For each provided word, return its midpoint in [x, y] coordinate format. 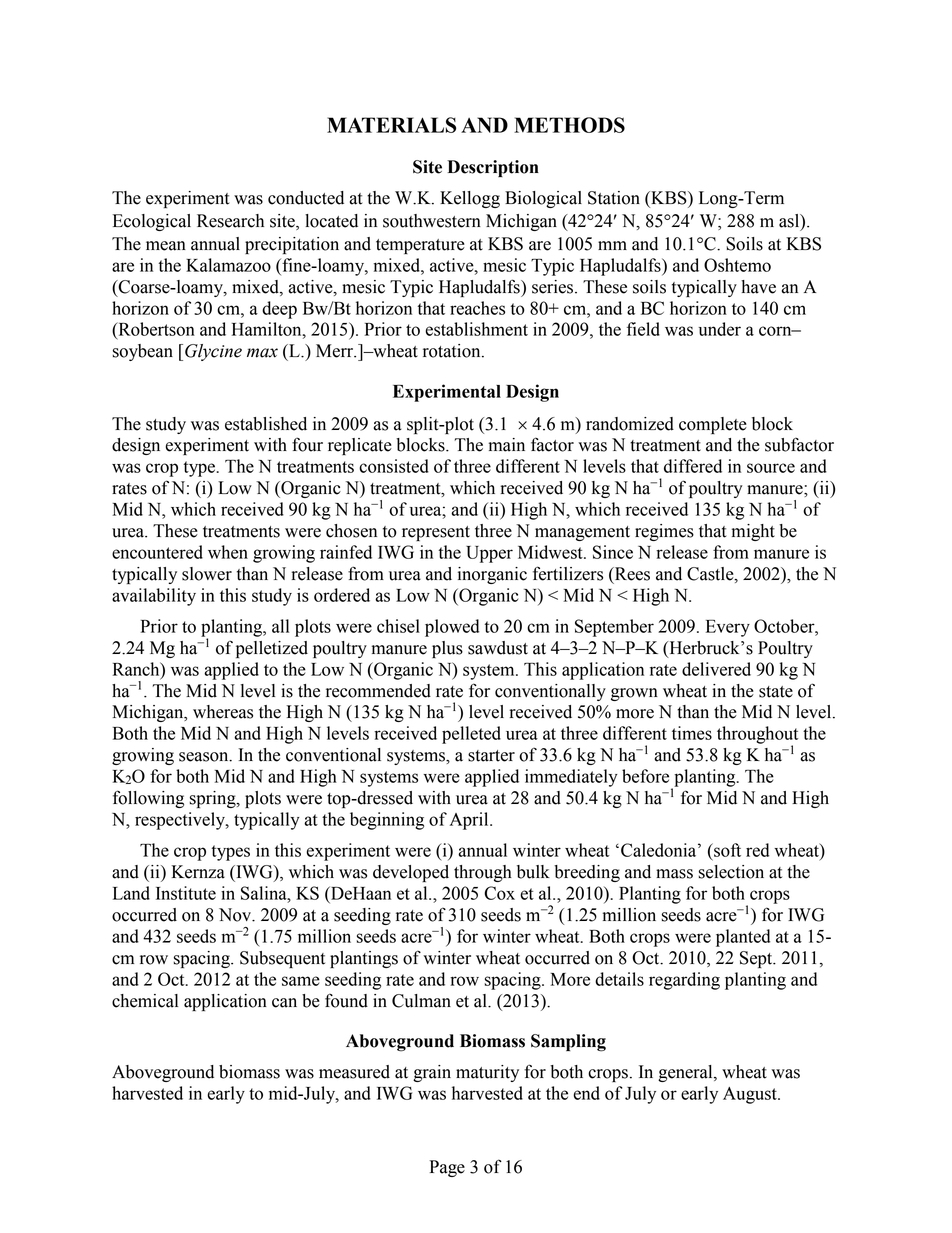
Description [493, 168]
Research [230, 221]
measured [354, 1072]
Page [447, 1168]
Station [614, 198]
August [751, 1095]
